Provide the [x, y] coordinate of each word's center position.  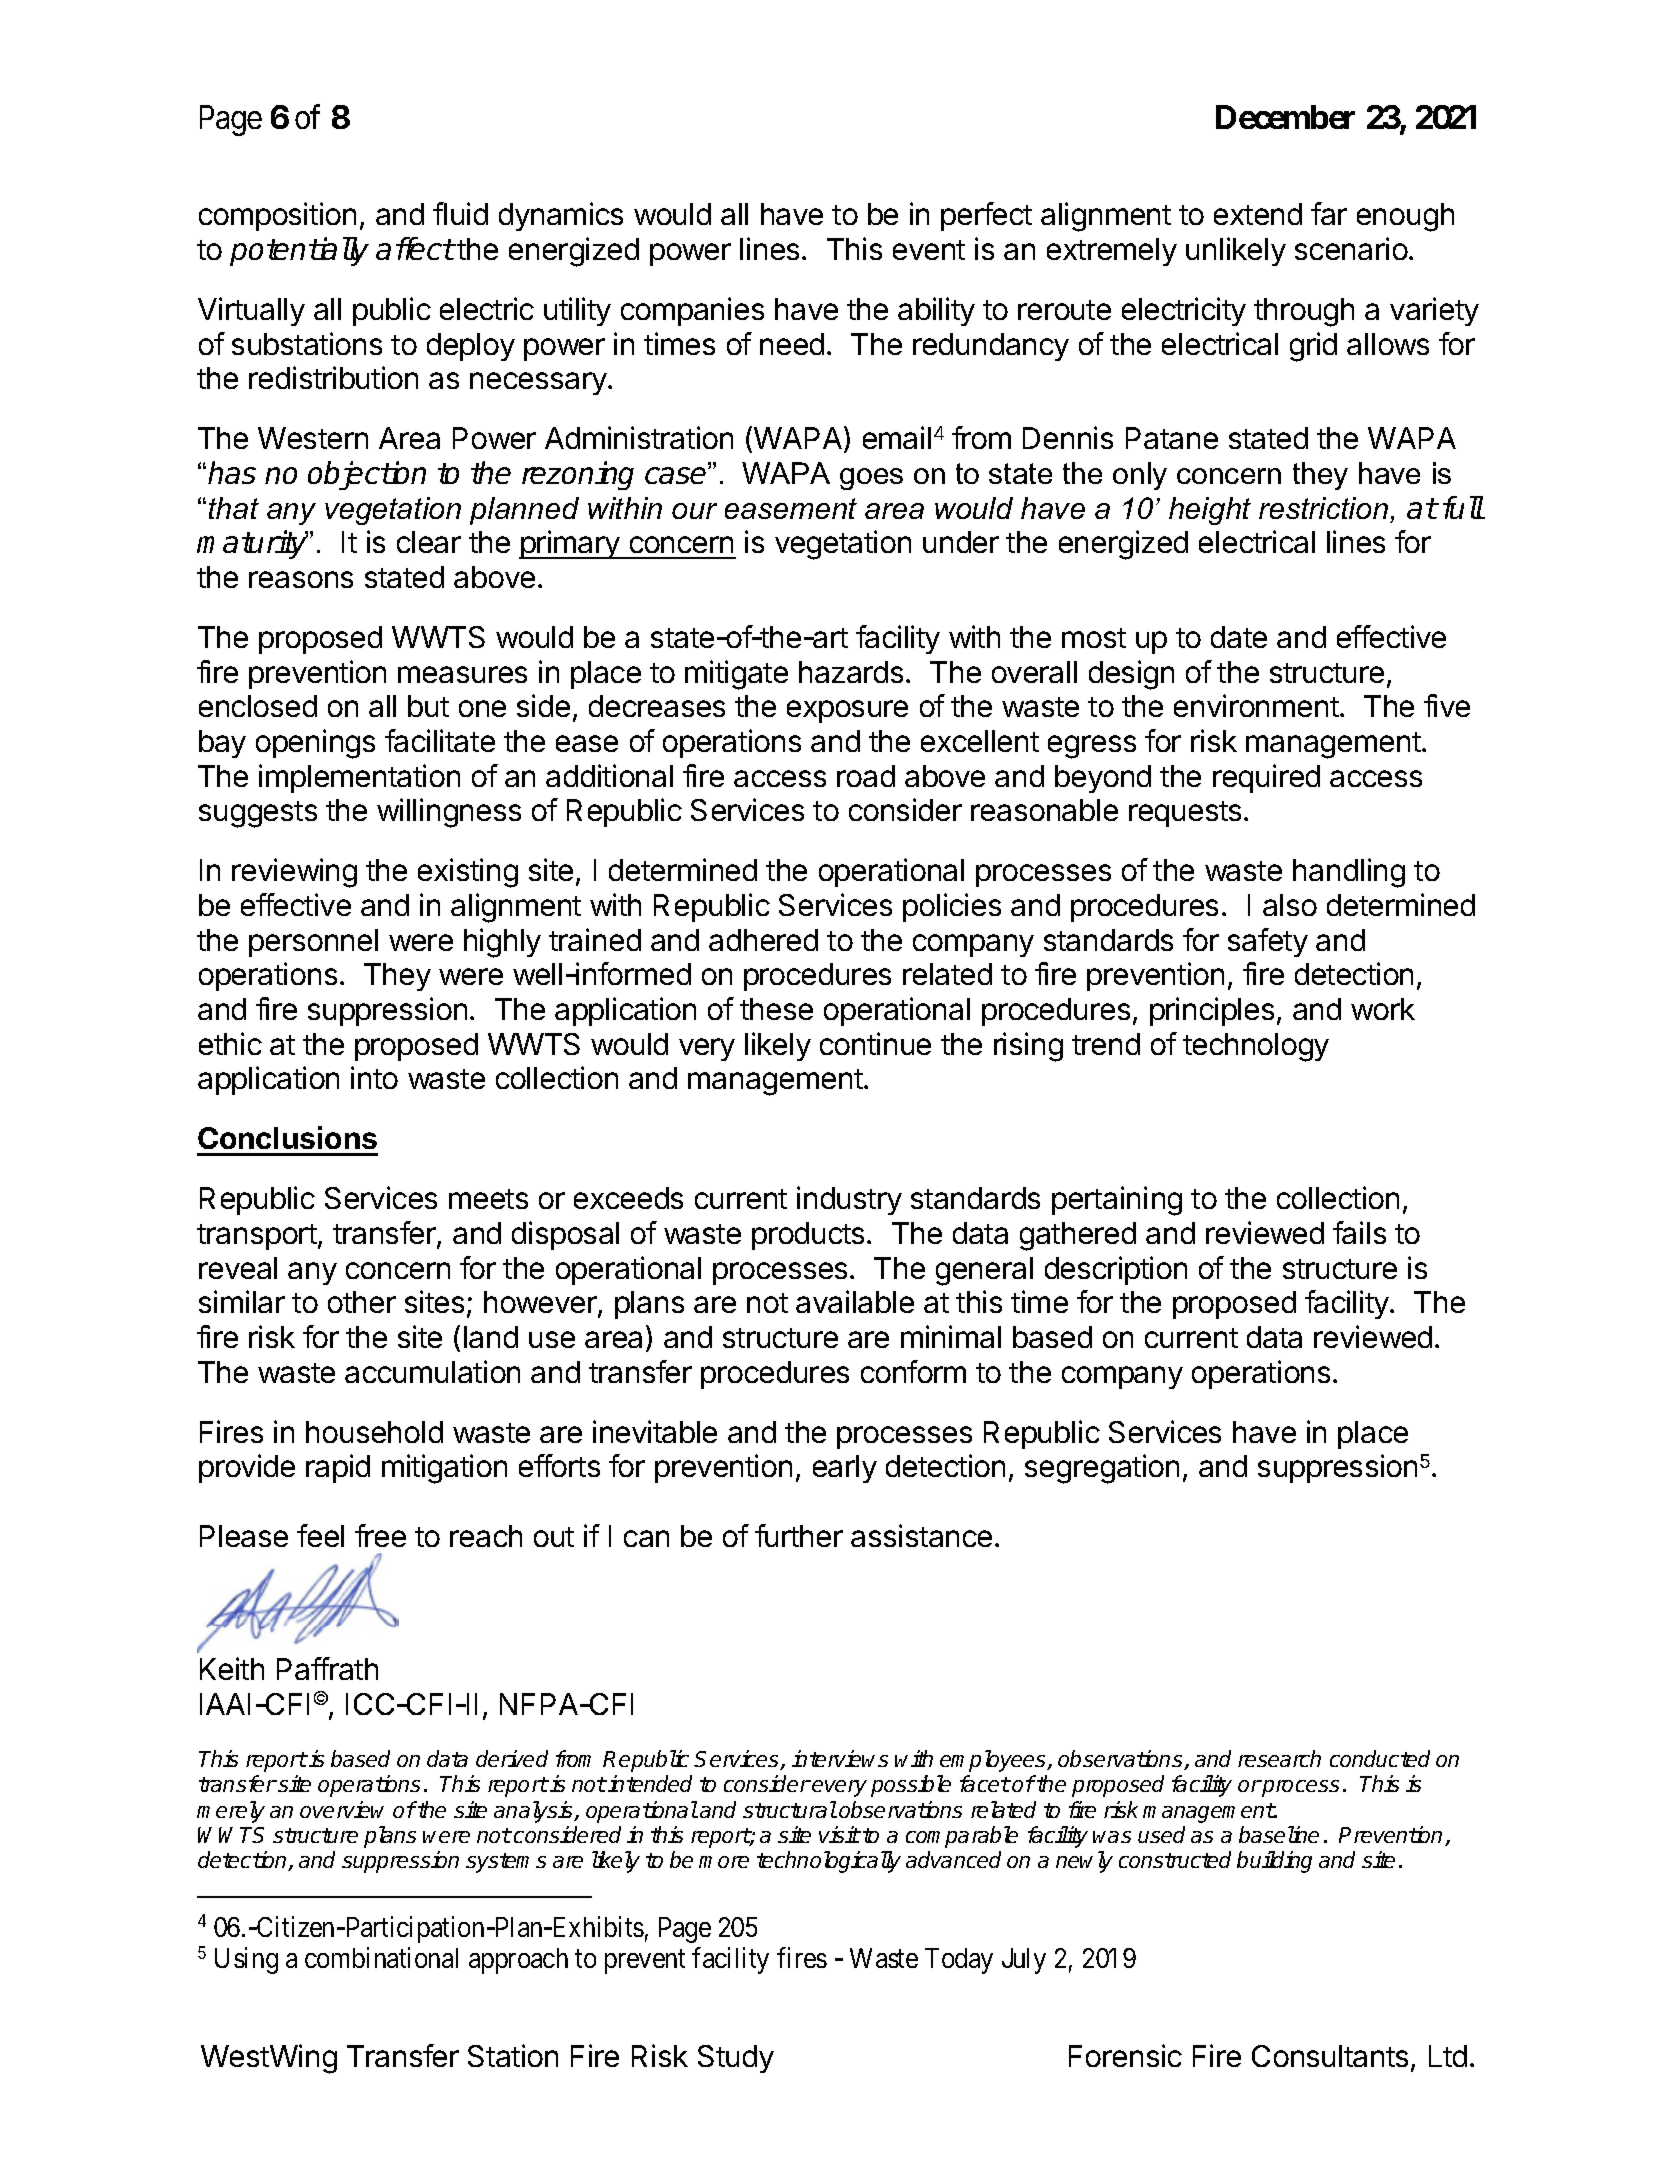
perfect [986, 216]
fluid [460, 213]
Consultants [1330, 2056]
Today [959, 1961]
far [1329, 213]
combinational [381, 1958]
